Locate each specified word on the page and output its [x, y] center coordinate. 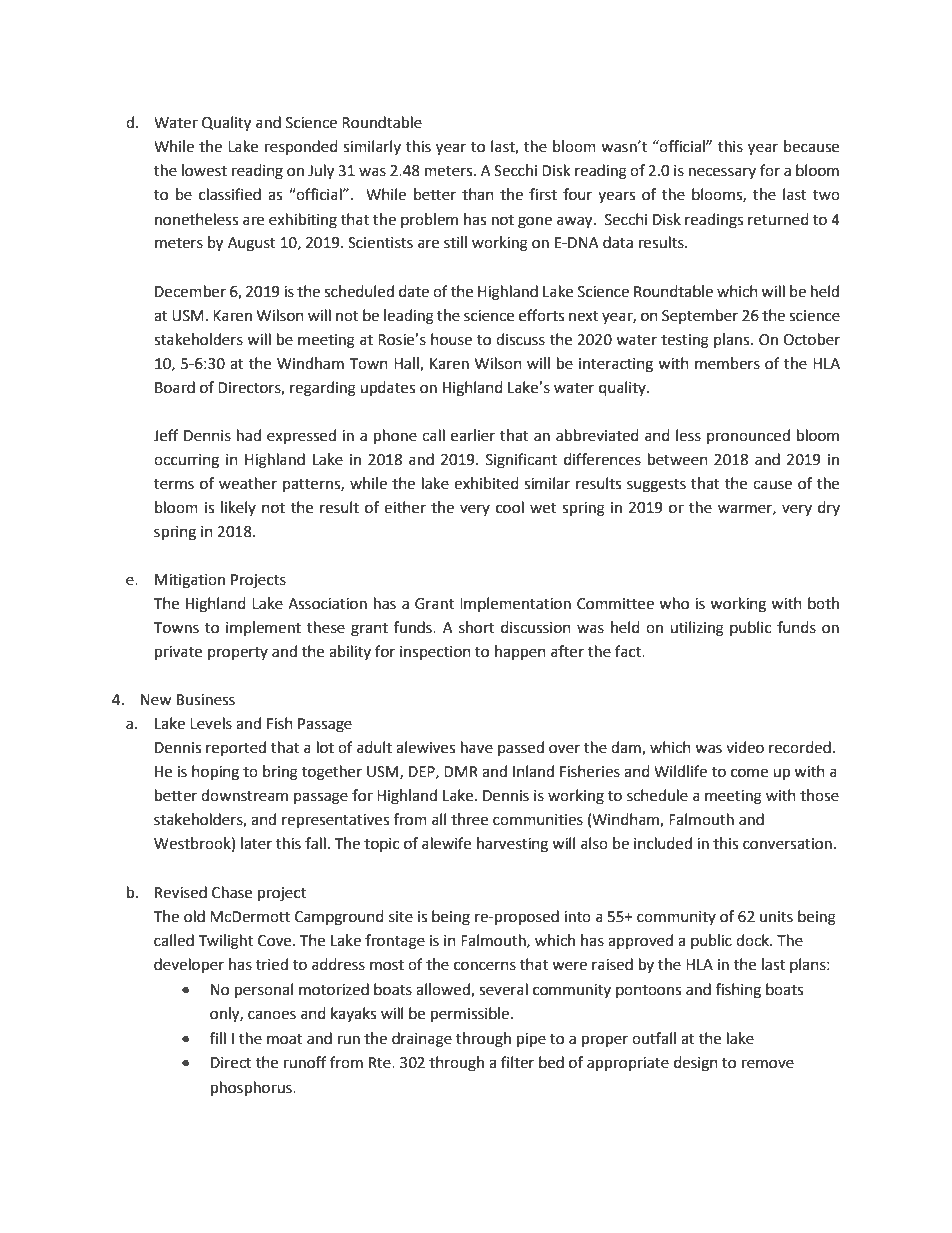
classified [230, 194]
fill [218, 1038]
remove [768, 1064]
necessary [722, 173]
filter [517, 1062]
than [478, 194]
